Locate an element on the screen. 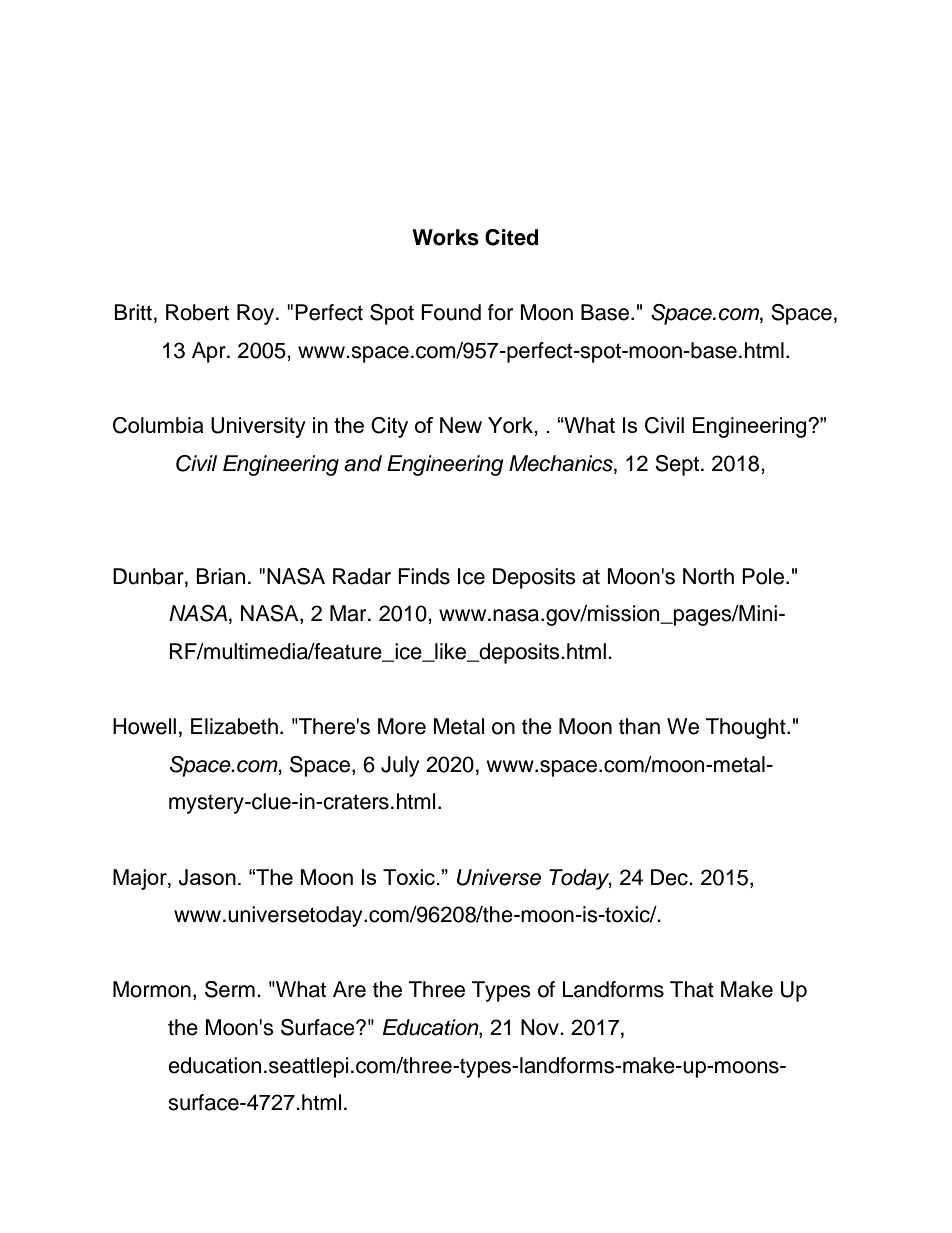  Dec is located at coordinates (670, 877).
